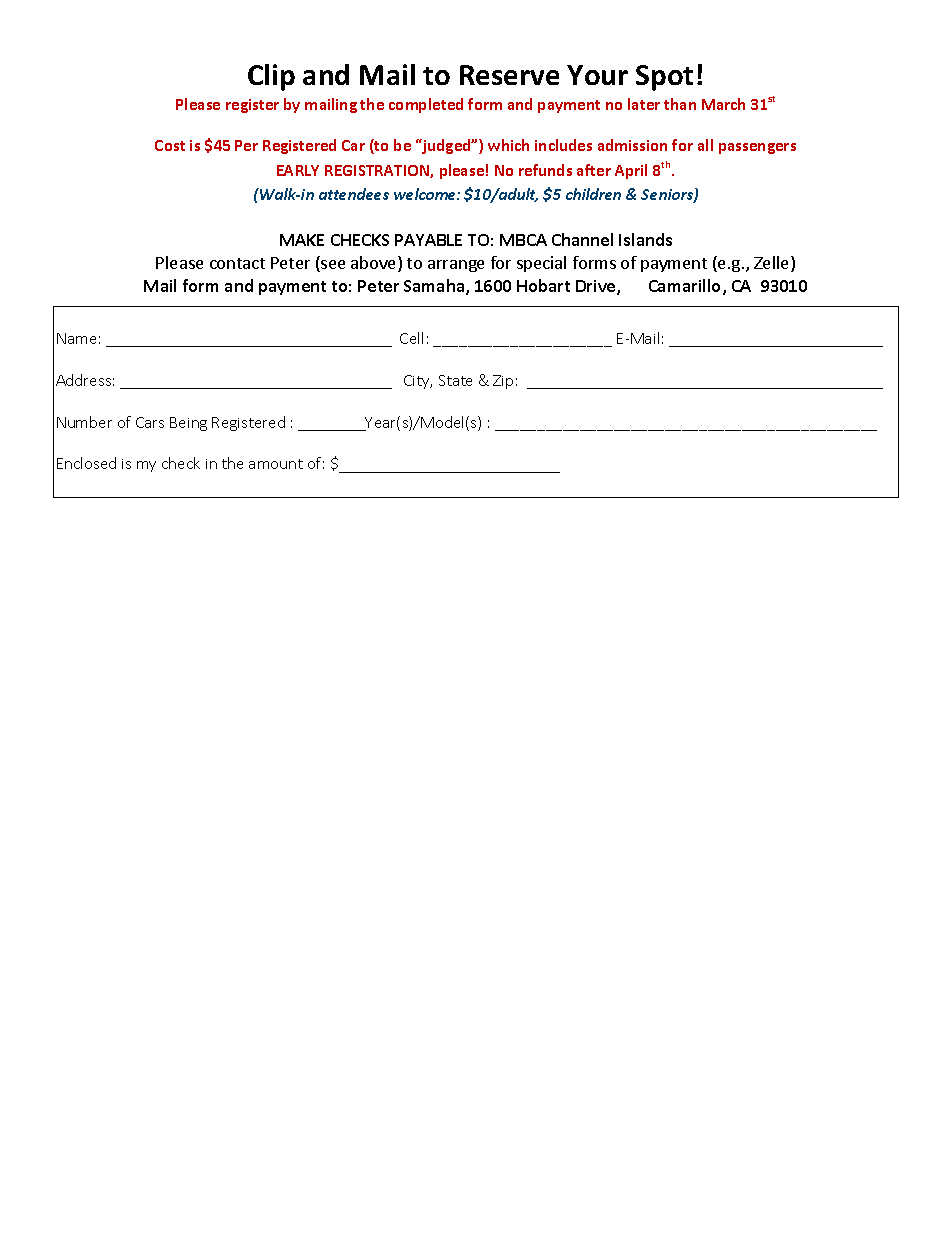 The height and width of the image is (1233, 952). Describe the element at coordinates (170, 145) in the image. I see `Cost` at that location.
